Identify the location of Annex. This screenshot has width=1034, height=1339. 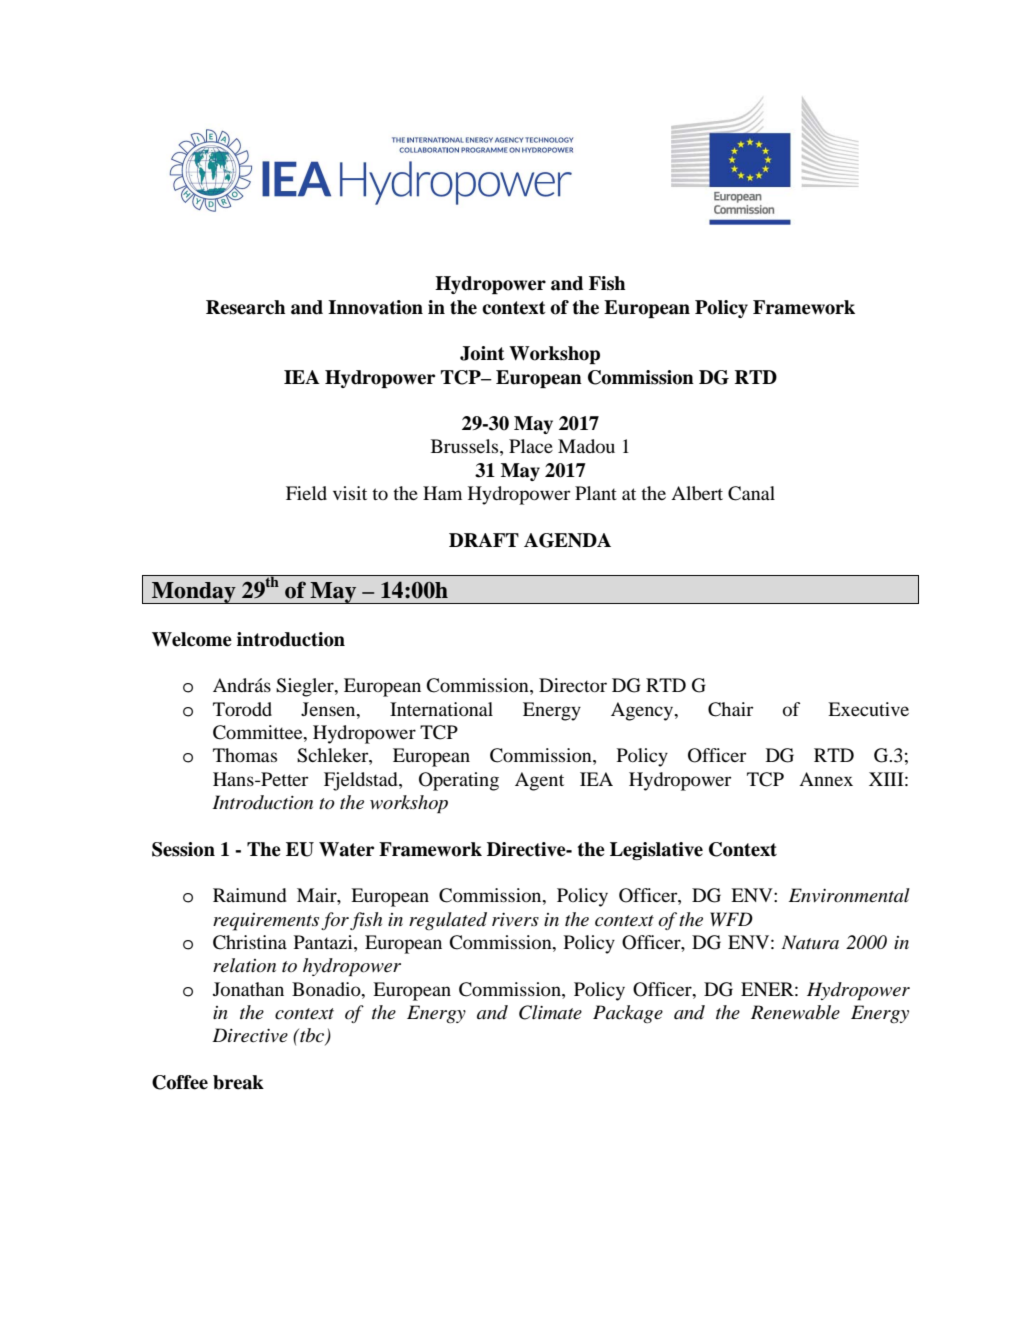
(826, 779).
